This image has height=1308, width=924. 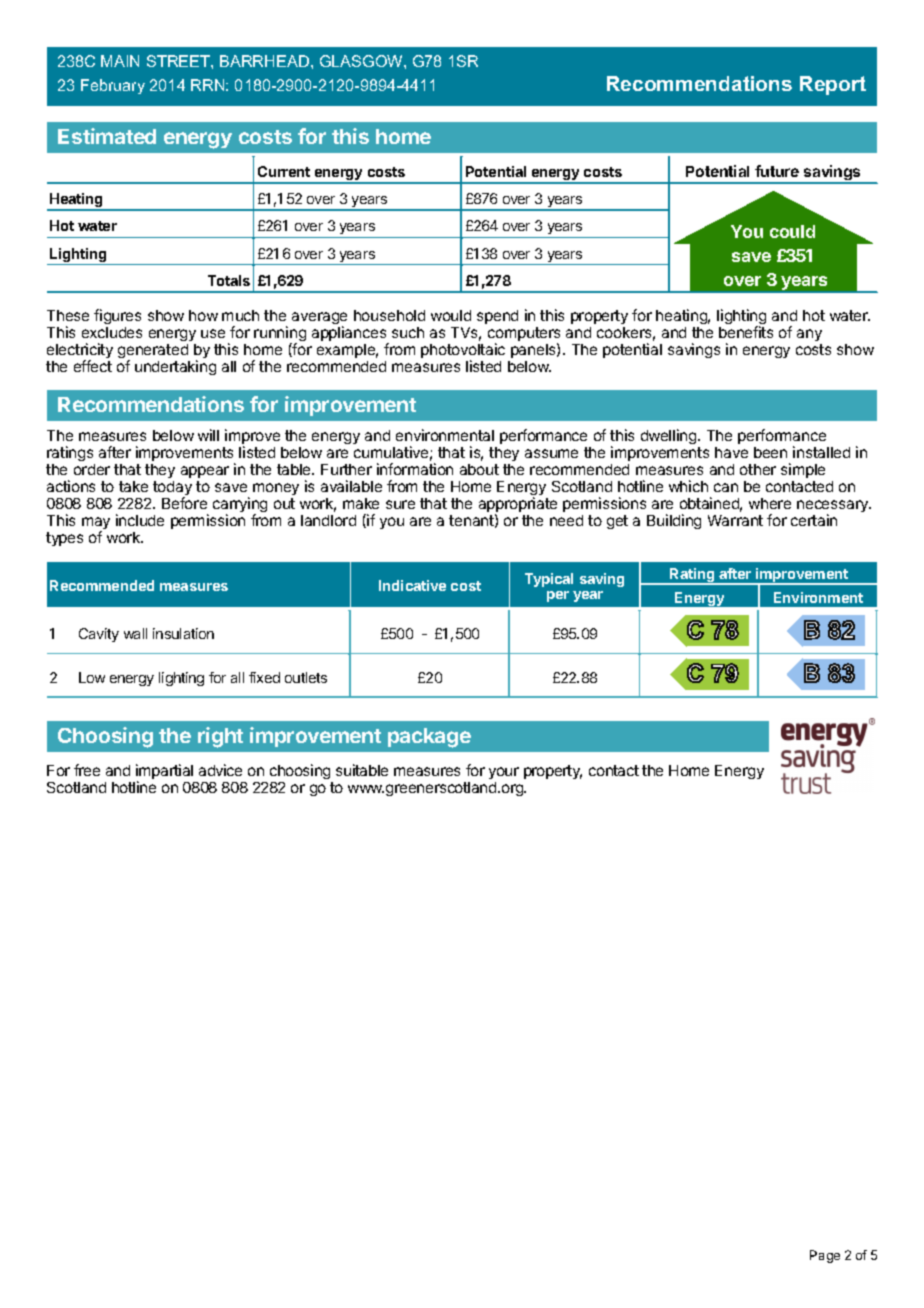 I want to click on about, so click(x=479, y=469).
